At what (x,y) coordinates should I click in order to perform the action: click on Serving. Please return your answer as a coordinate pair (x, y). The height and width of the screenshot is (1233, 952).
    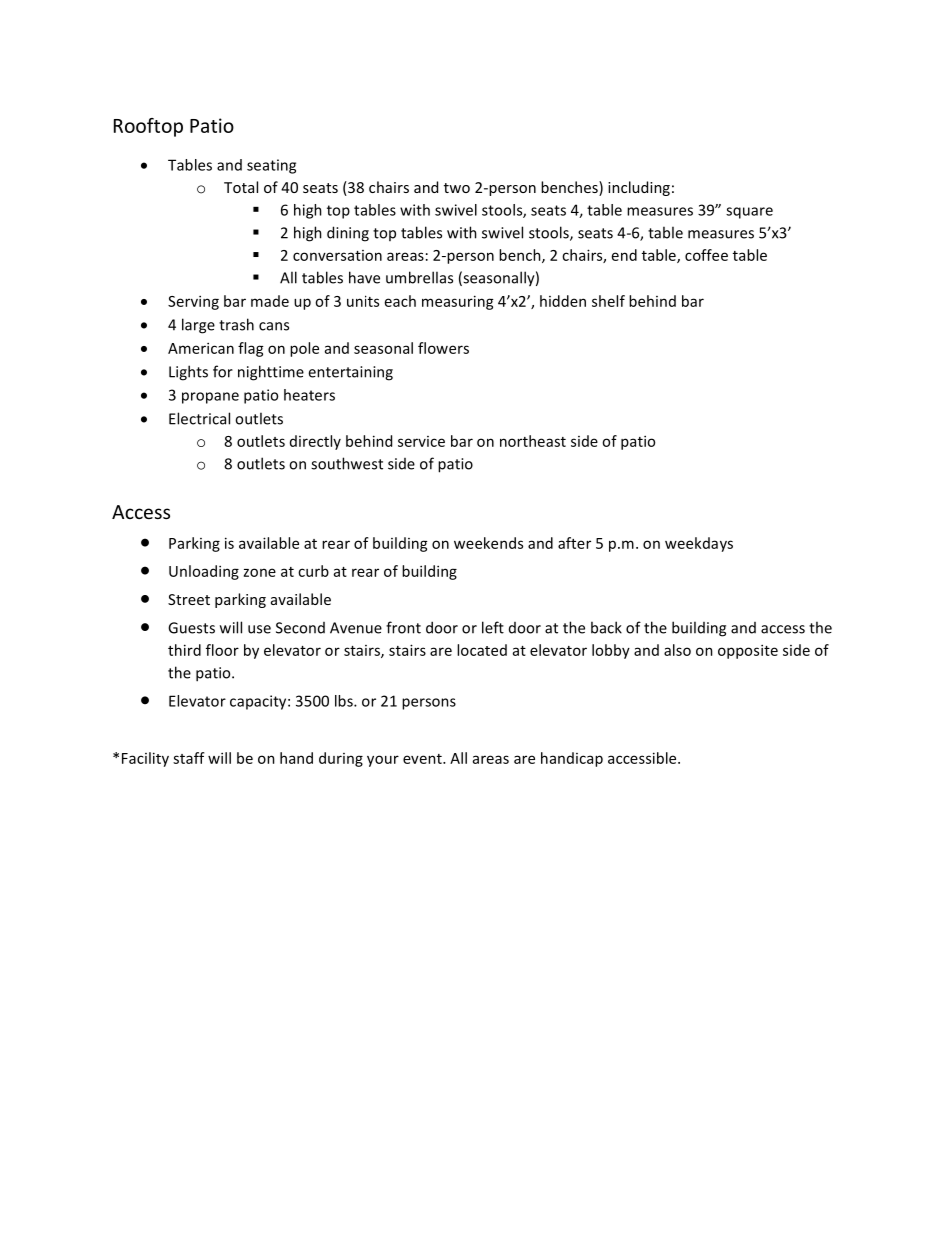
    Looking at the image, I should click on (193, 302).
